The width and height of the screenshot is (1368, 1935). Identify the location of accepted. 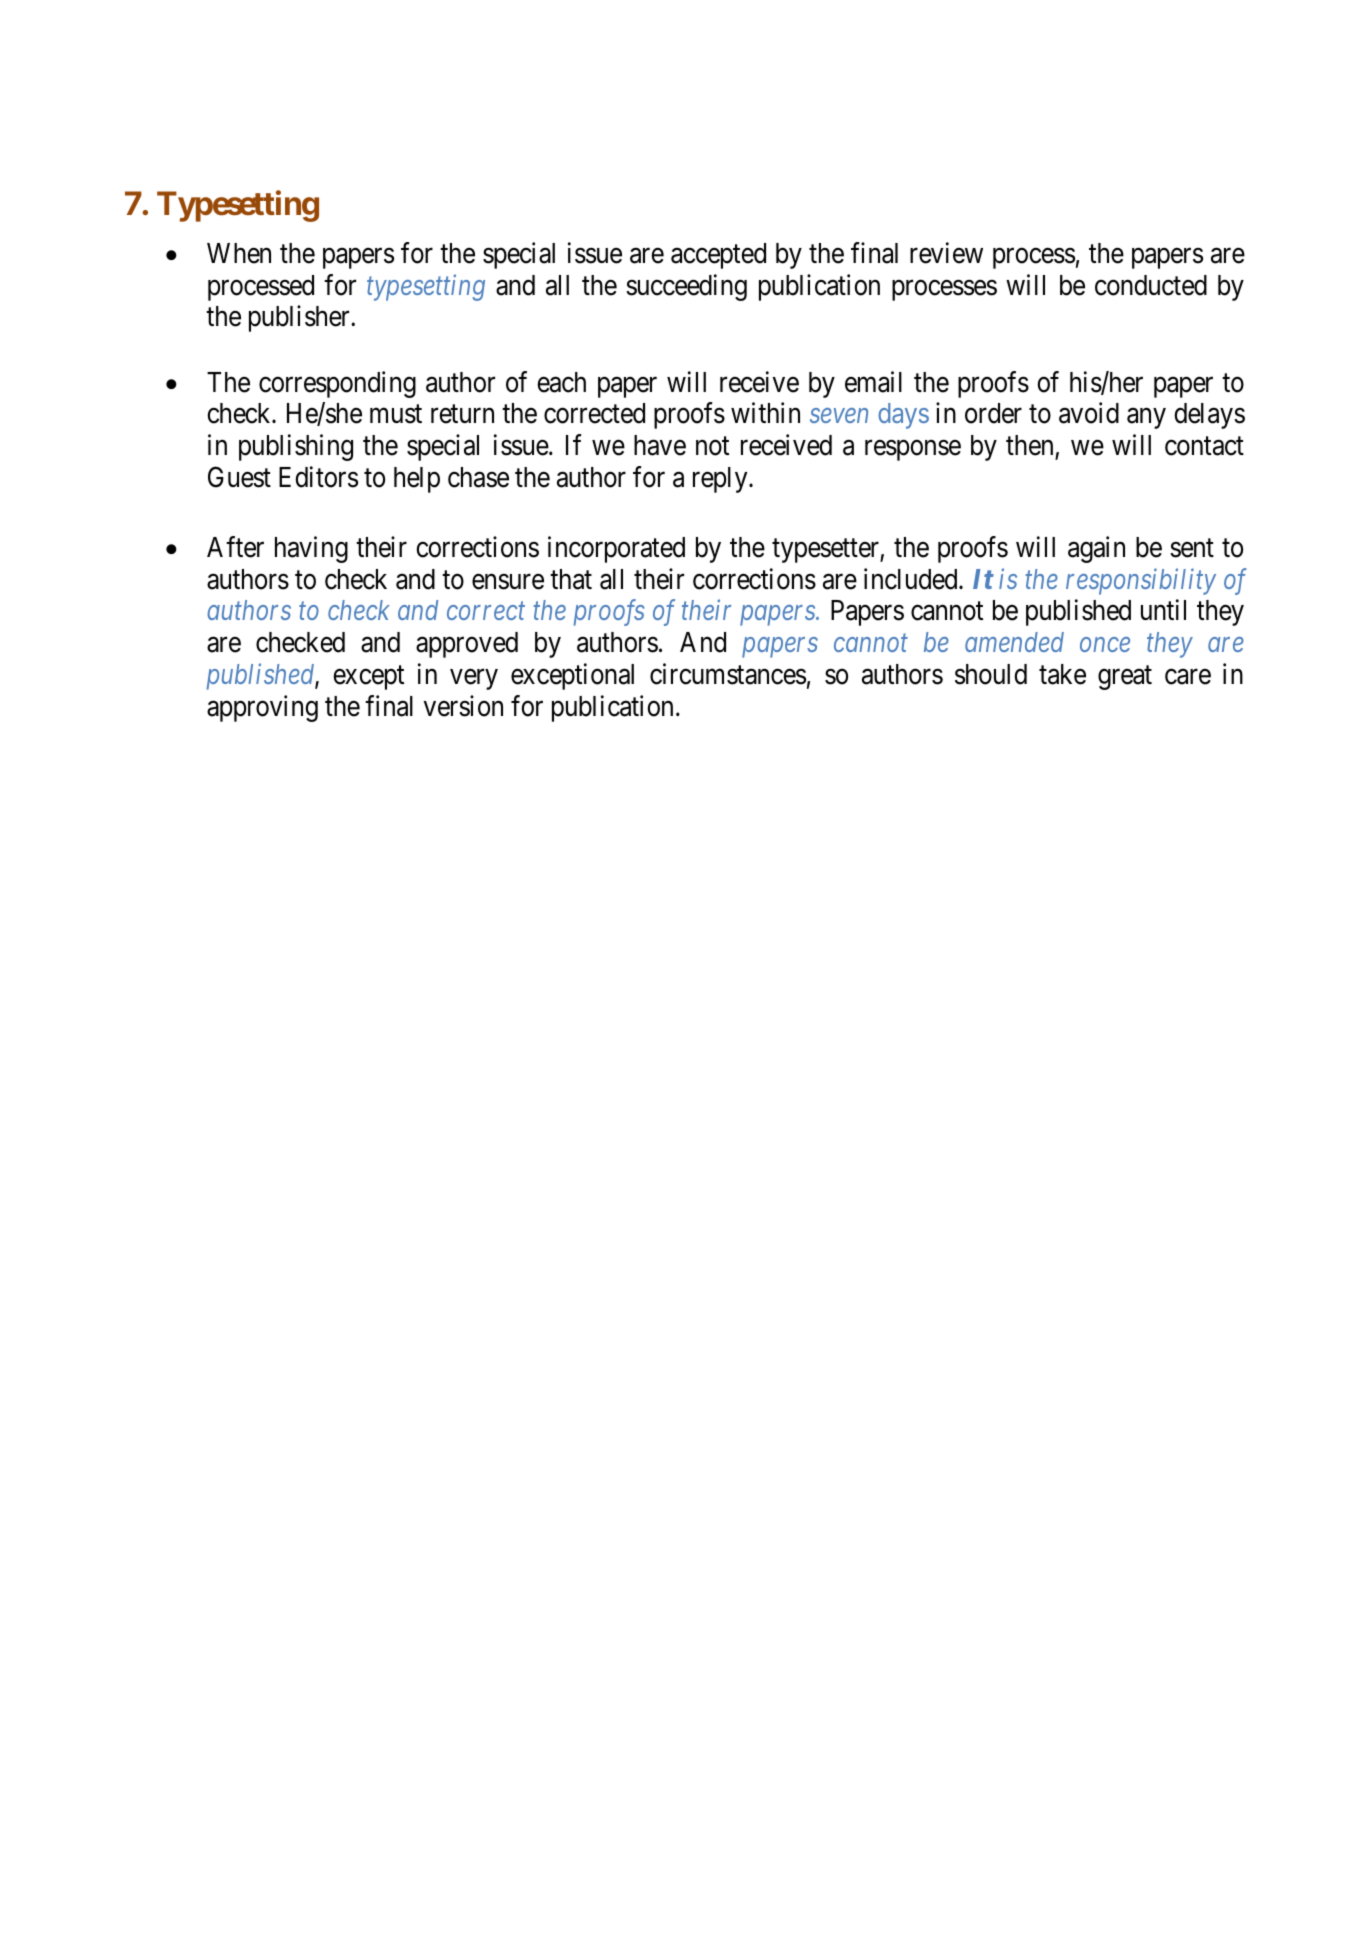
(718, 256).
